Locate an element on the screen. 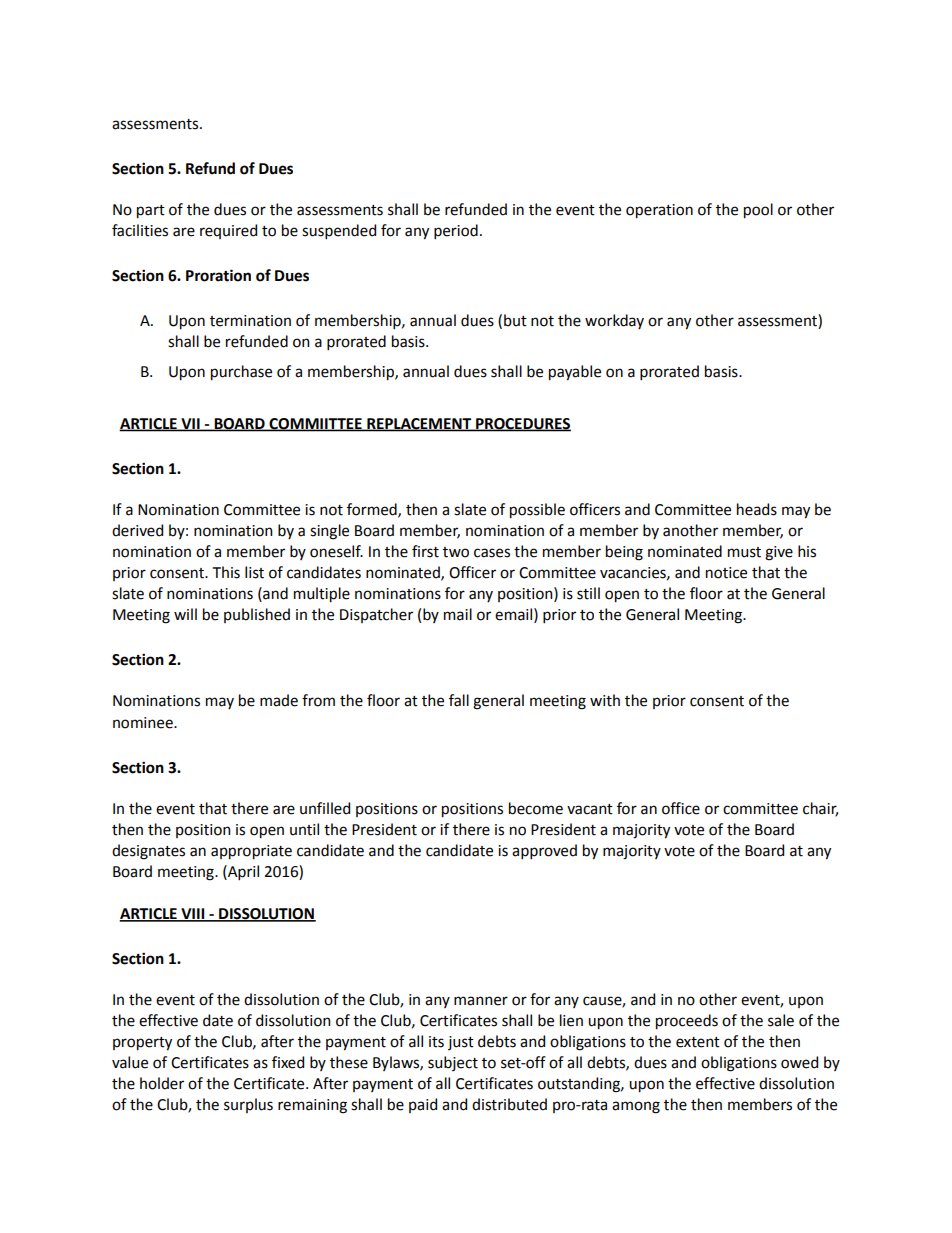 The image size is (952, 1233). heads is located at coordinates (757, 509).
